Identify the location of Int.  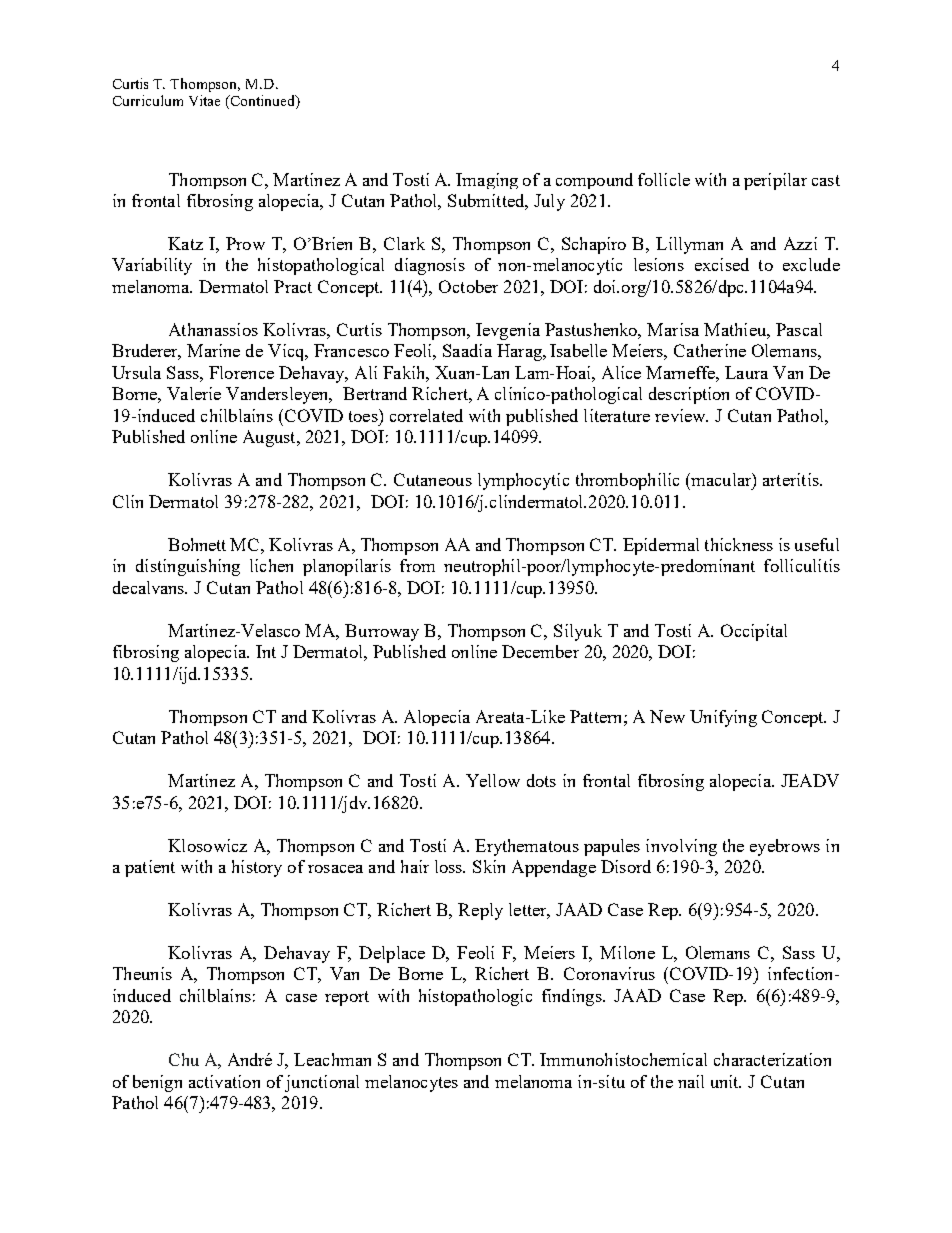
(266, 651).
